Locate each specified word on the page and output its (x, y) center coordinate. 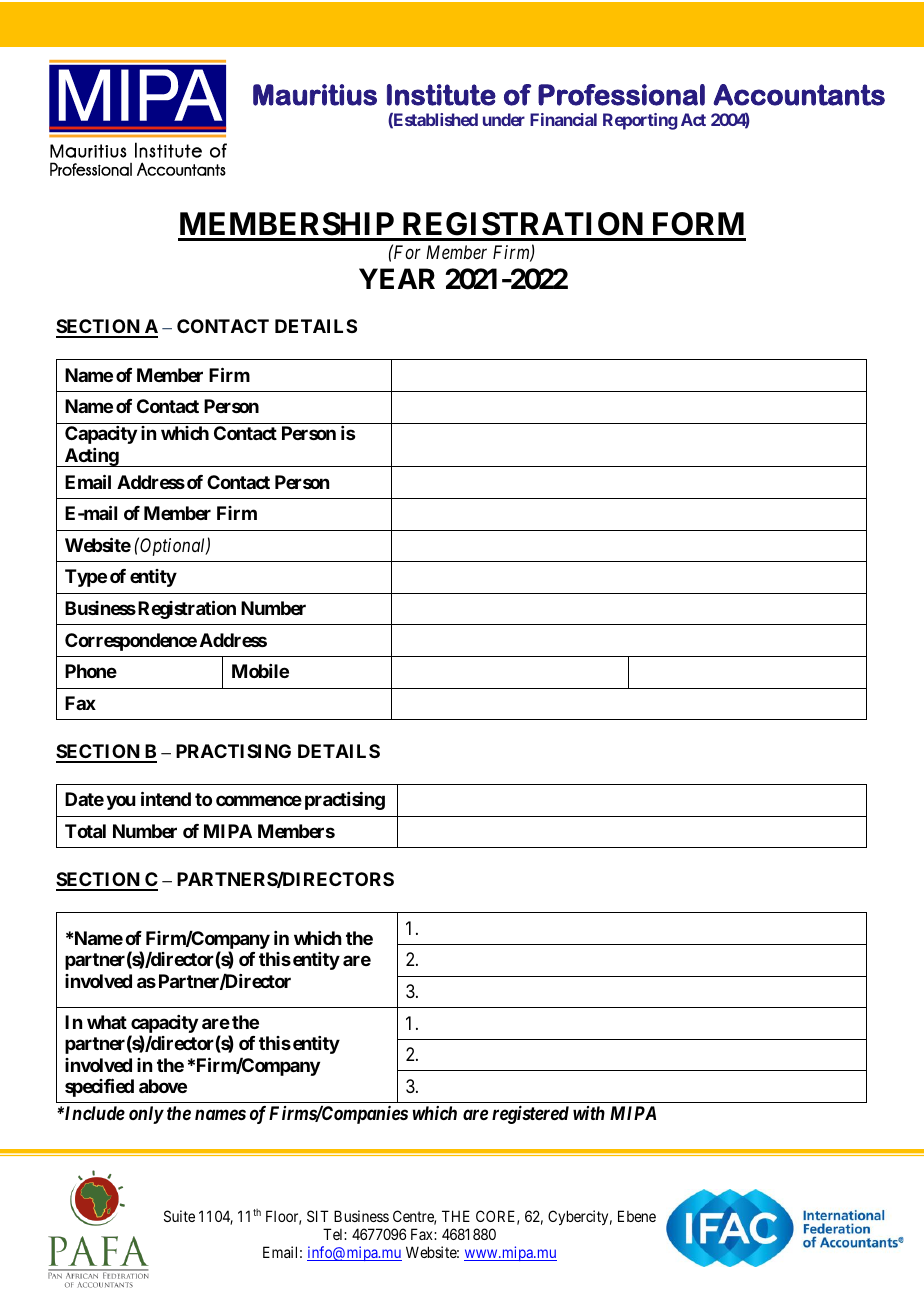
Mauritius (315, 95)
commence (259, 801)
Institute (441, 95)
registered (530, 1115)
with (589, 1113)
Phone (91, 671)
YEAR (397, 278)
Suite (179, 1216)
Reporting (640, 121)
